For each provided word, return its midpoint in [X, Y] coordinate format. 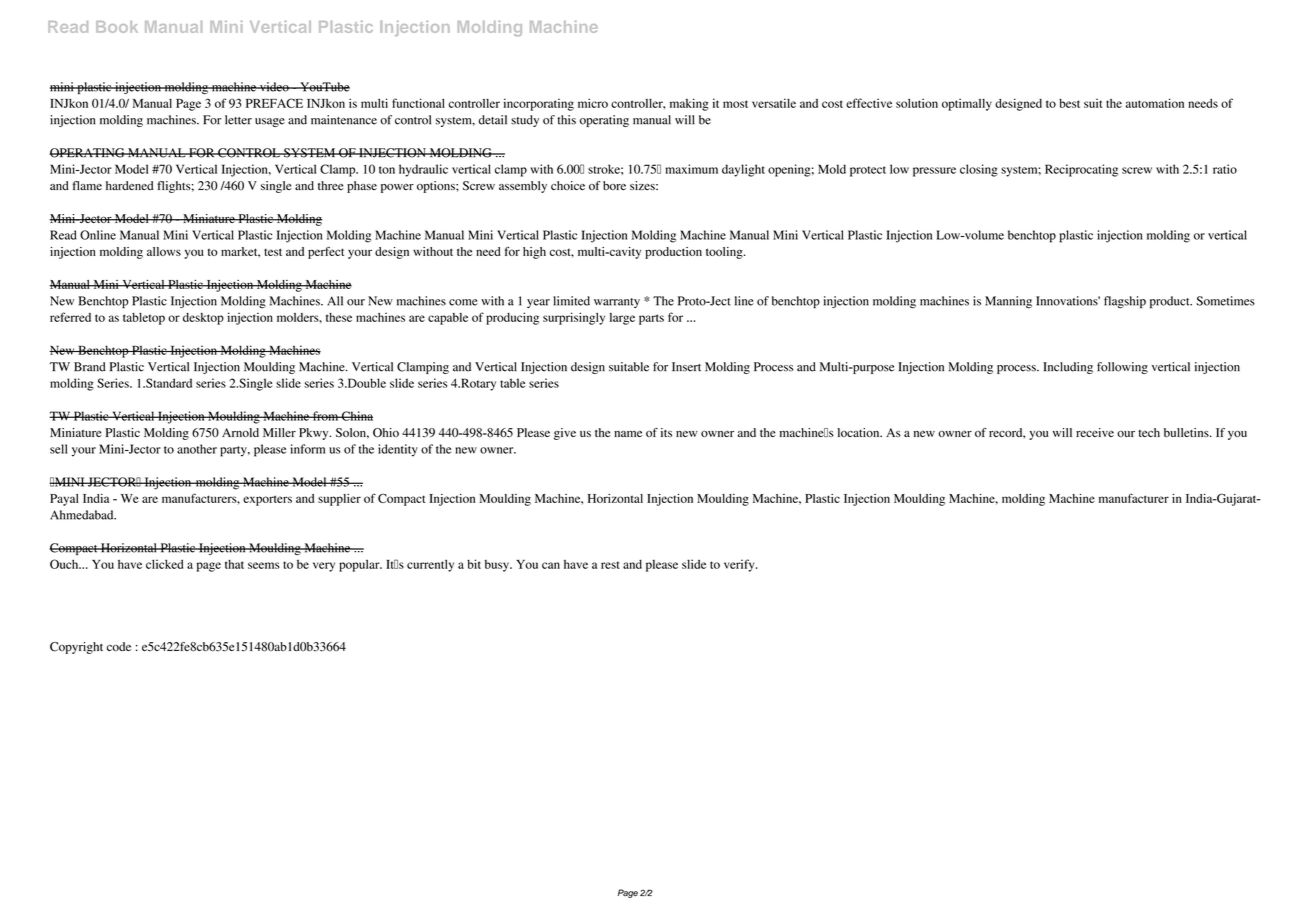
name [628, 433]
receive [1095, 432]
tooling [725, 253]
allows [164, 251]
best [1069, 103]
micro [593, 103]
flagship [1125, 302]
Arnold [240, 432]
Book [117, 27]
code [119, 646]
